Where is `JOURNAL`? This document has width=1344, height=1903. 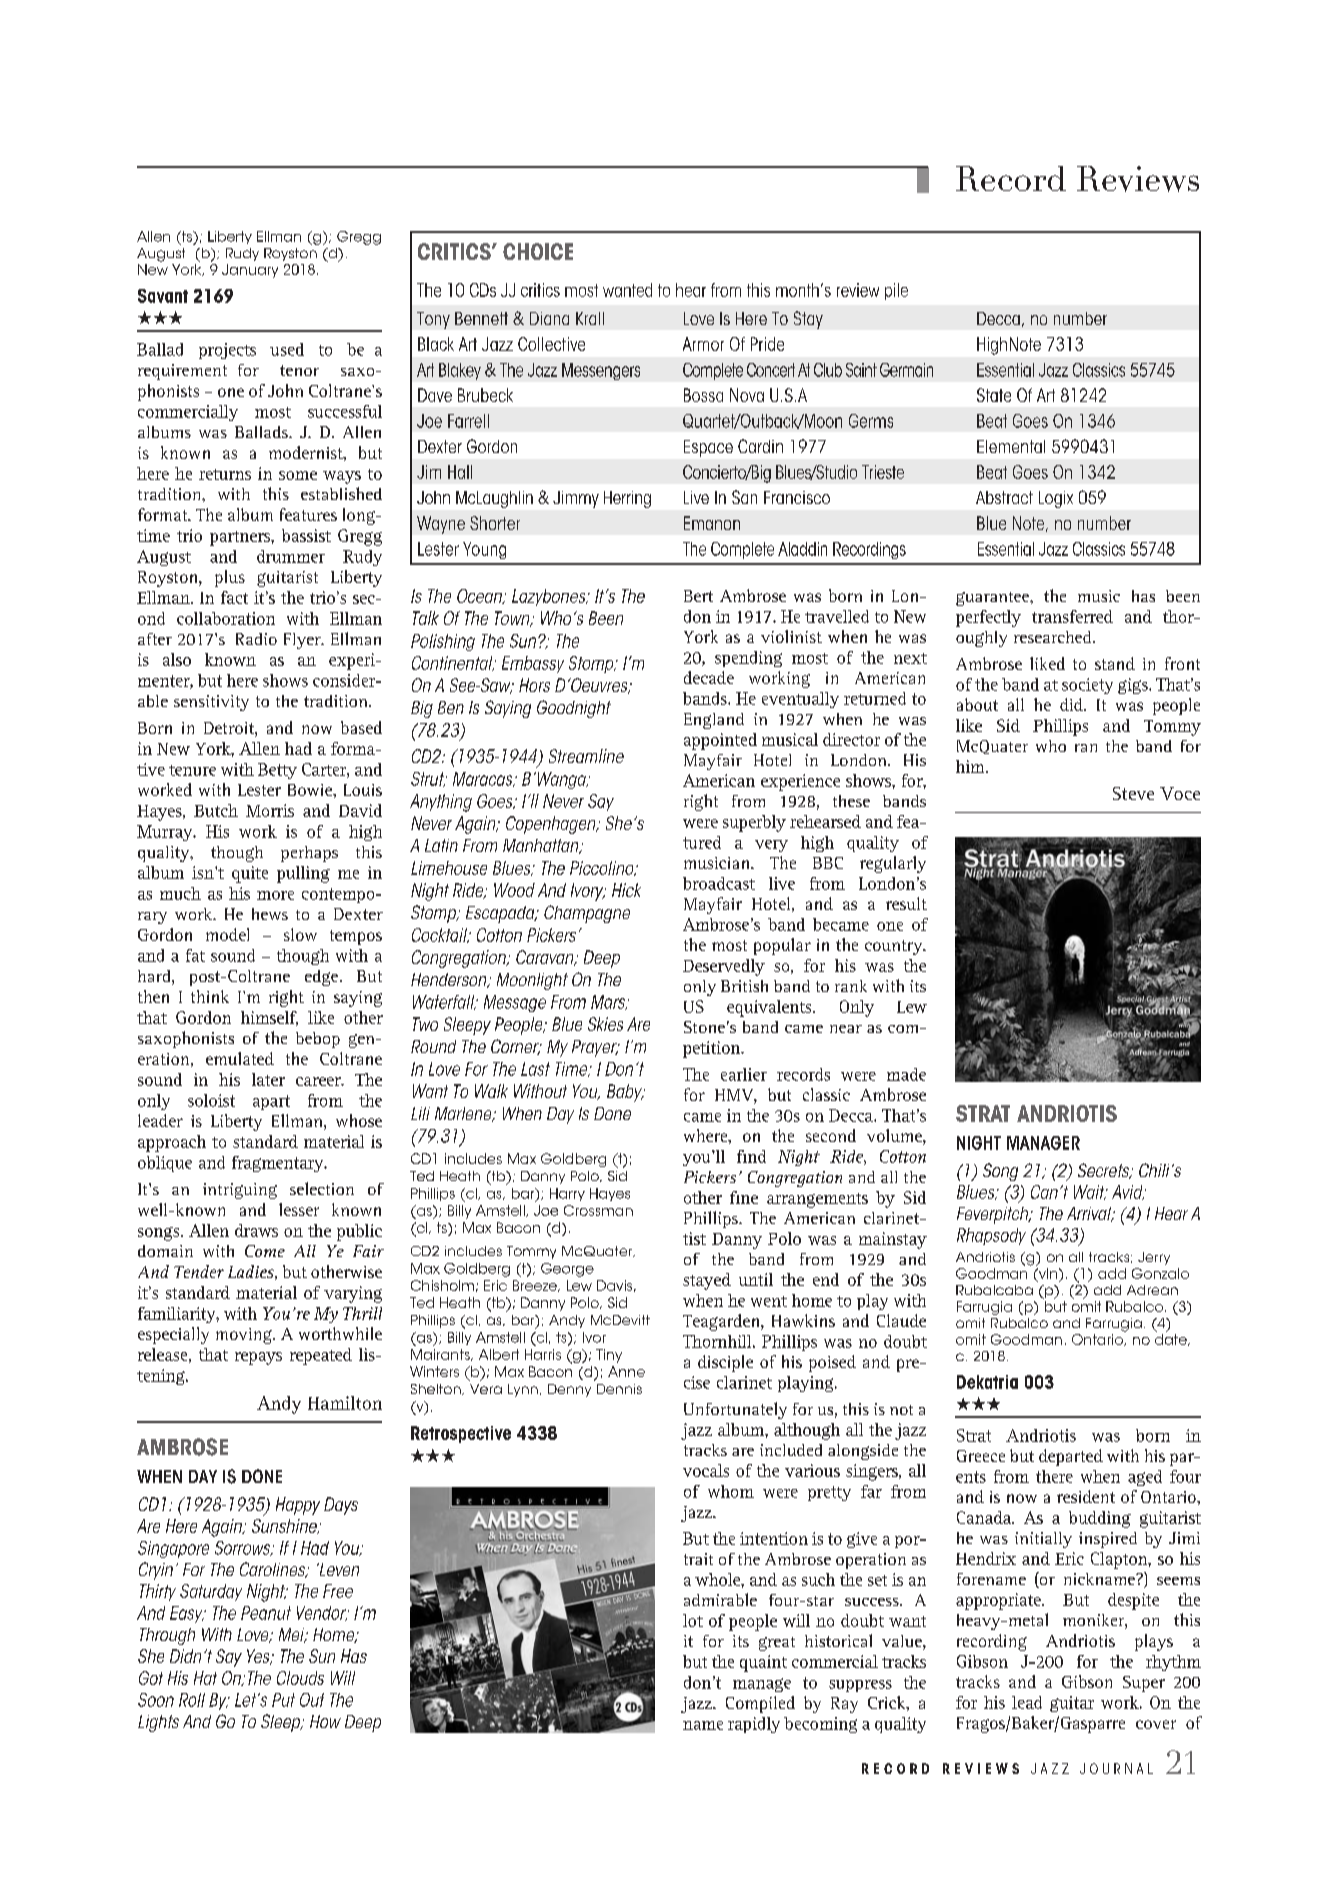
JOURNAL is located at coordinates (1116, 1768).
